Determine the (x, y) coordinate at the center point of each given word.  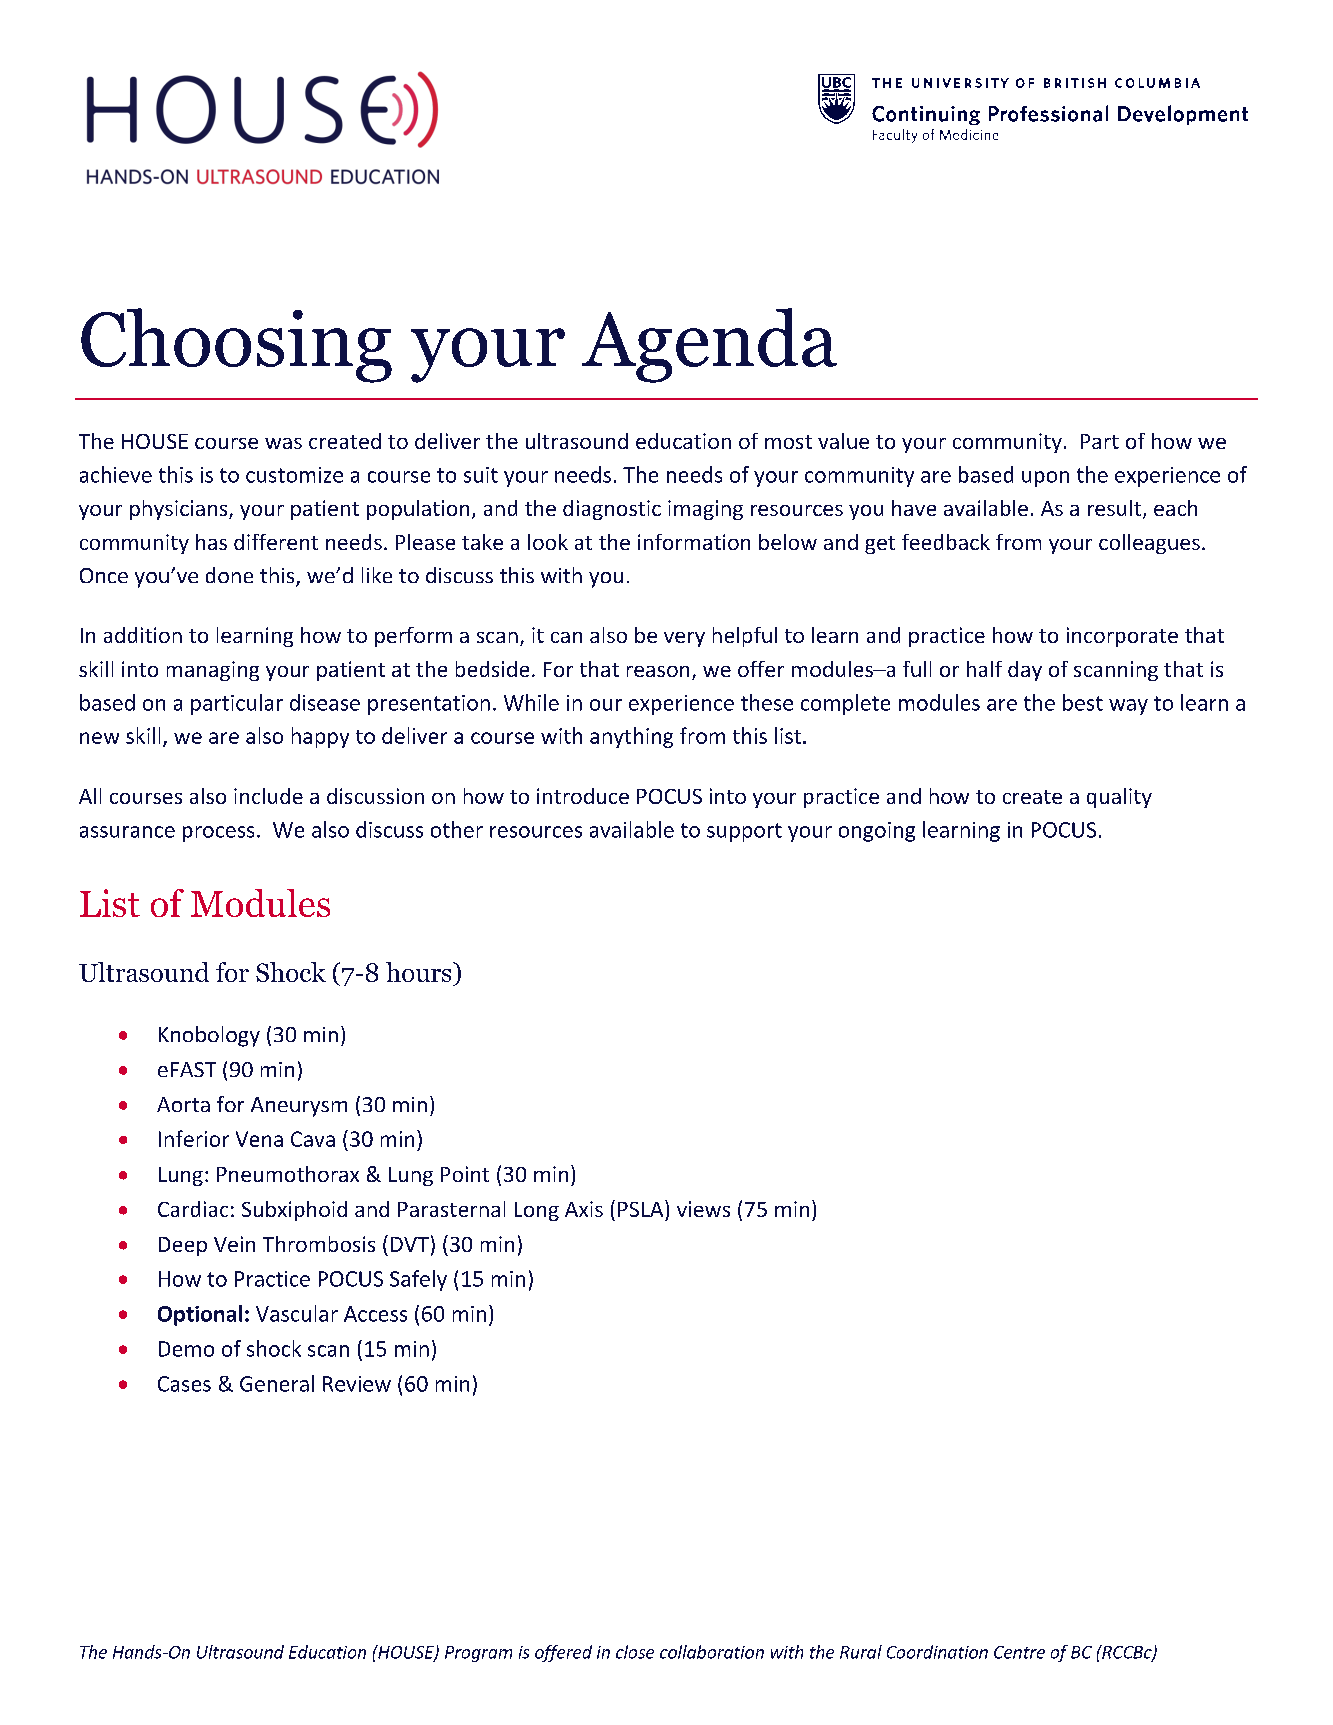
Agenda (709, 345)
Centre (1019, 1652)
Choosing (236, 345)
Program (478, 1654)
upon (1045, 479)
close (635, 1652)
